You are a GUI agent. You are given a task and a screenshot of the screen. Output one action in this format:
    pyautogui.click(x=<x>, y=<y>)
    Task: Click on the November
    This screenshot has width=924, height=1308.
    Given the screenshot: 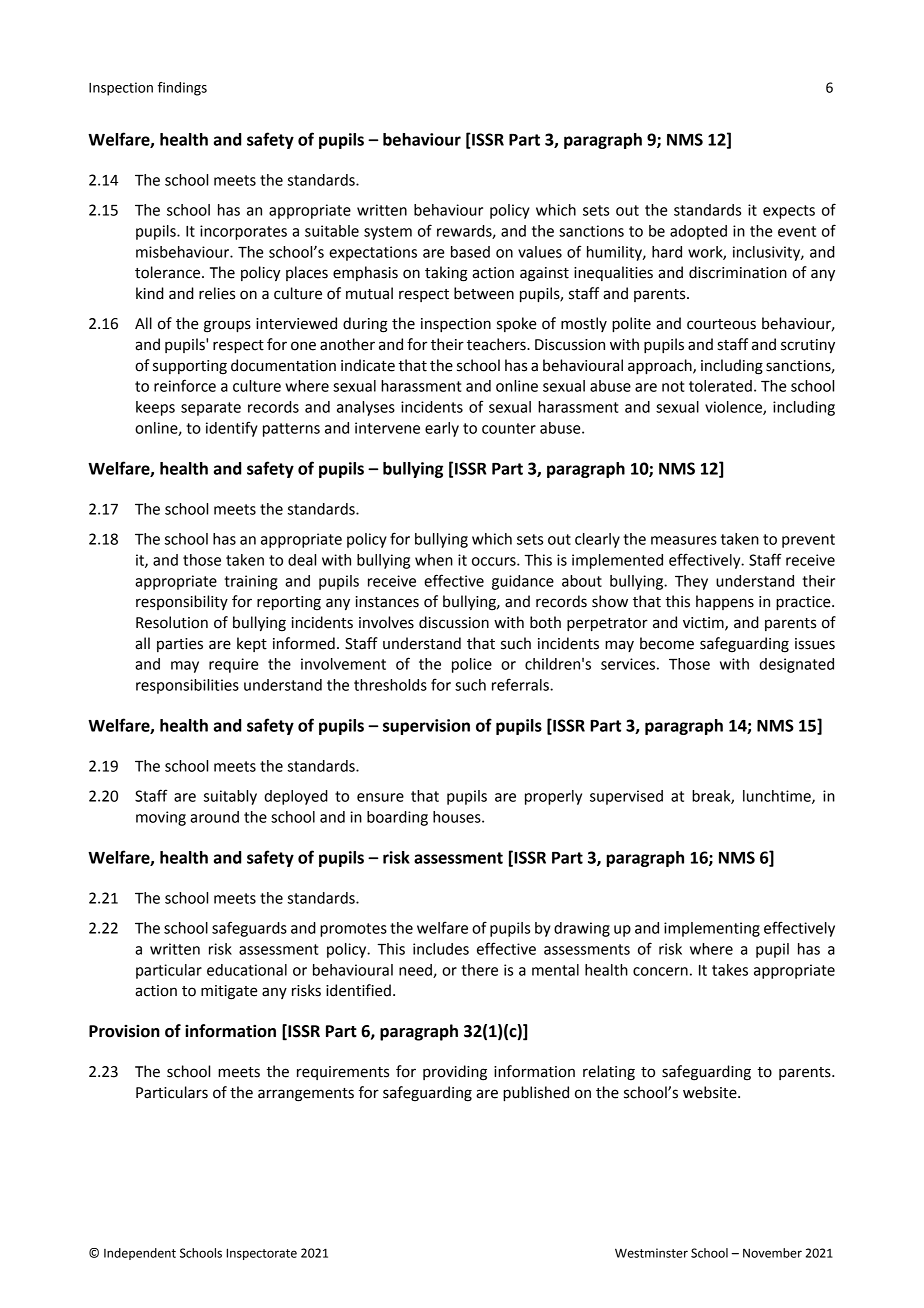 What is the action you would take?
    pyautogui.click(x=772, y=1253)
